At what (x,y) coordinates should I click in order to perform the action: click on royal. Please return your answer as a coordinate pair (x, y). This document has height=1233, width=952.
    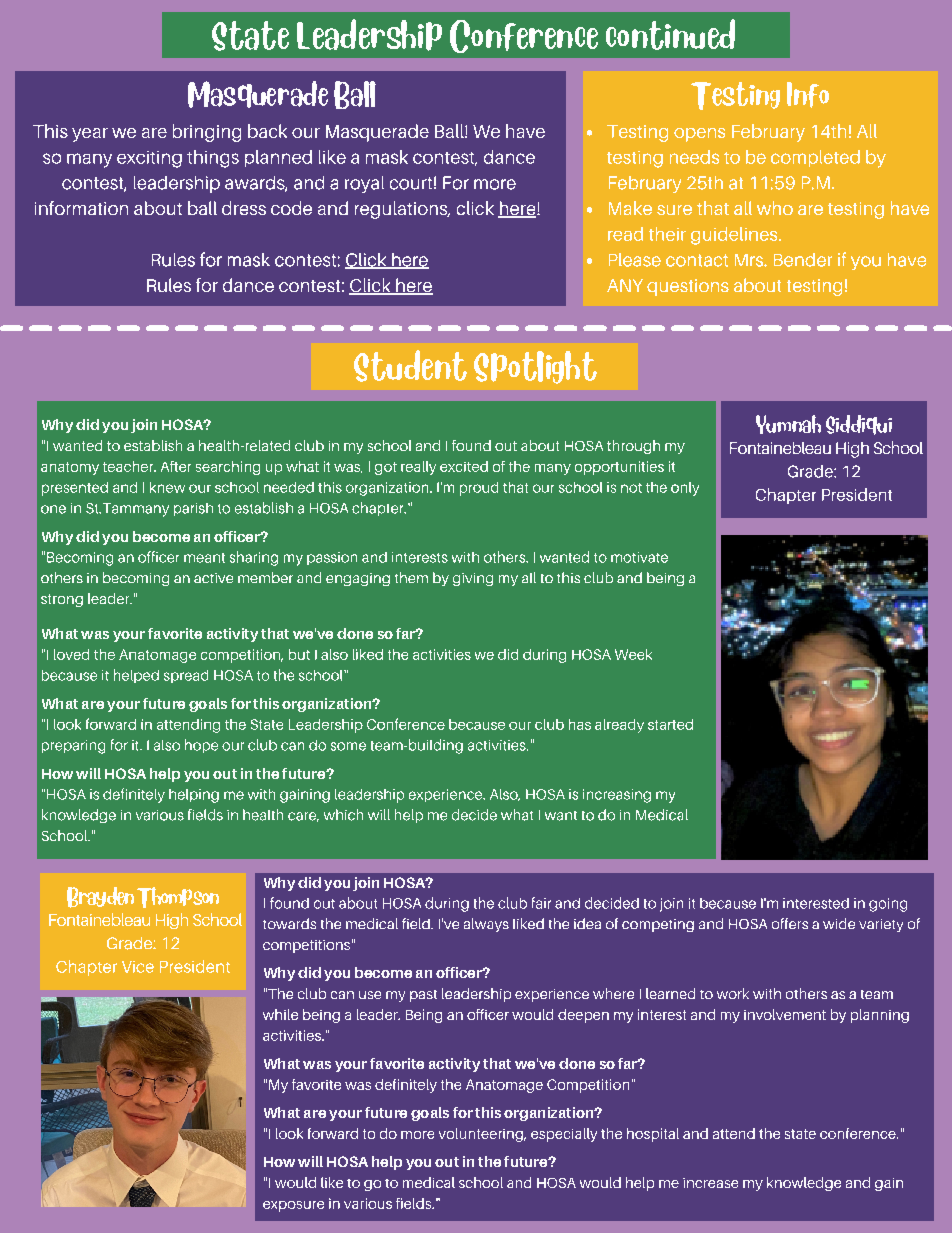
    Looking at the image, I should click on (364, 184).
